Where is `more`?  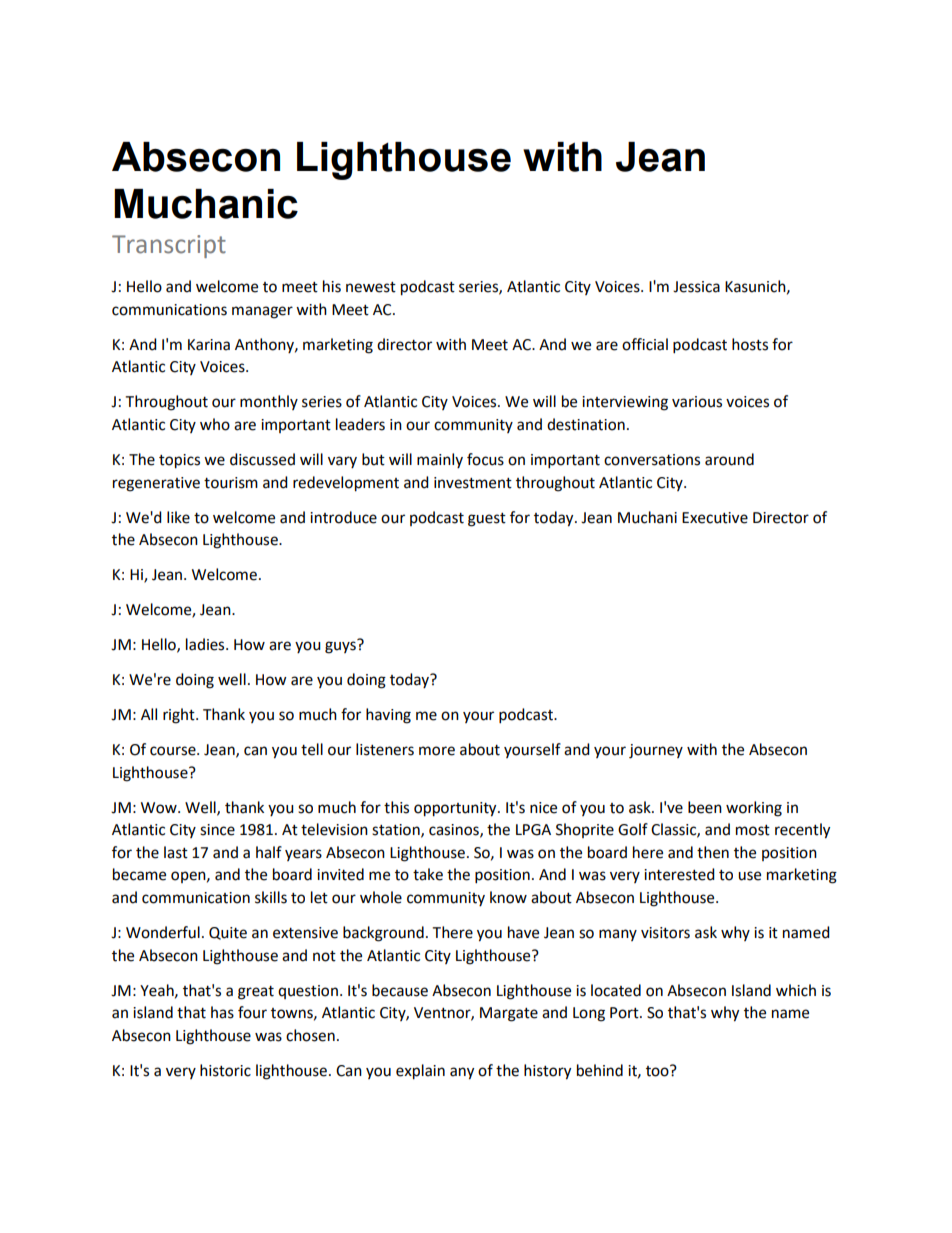
more is located at coordinates (437, 751).
